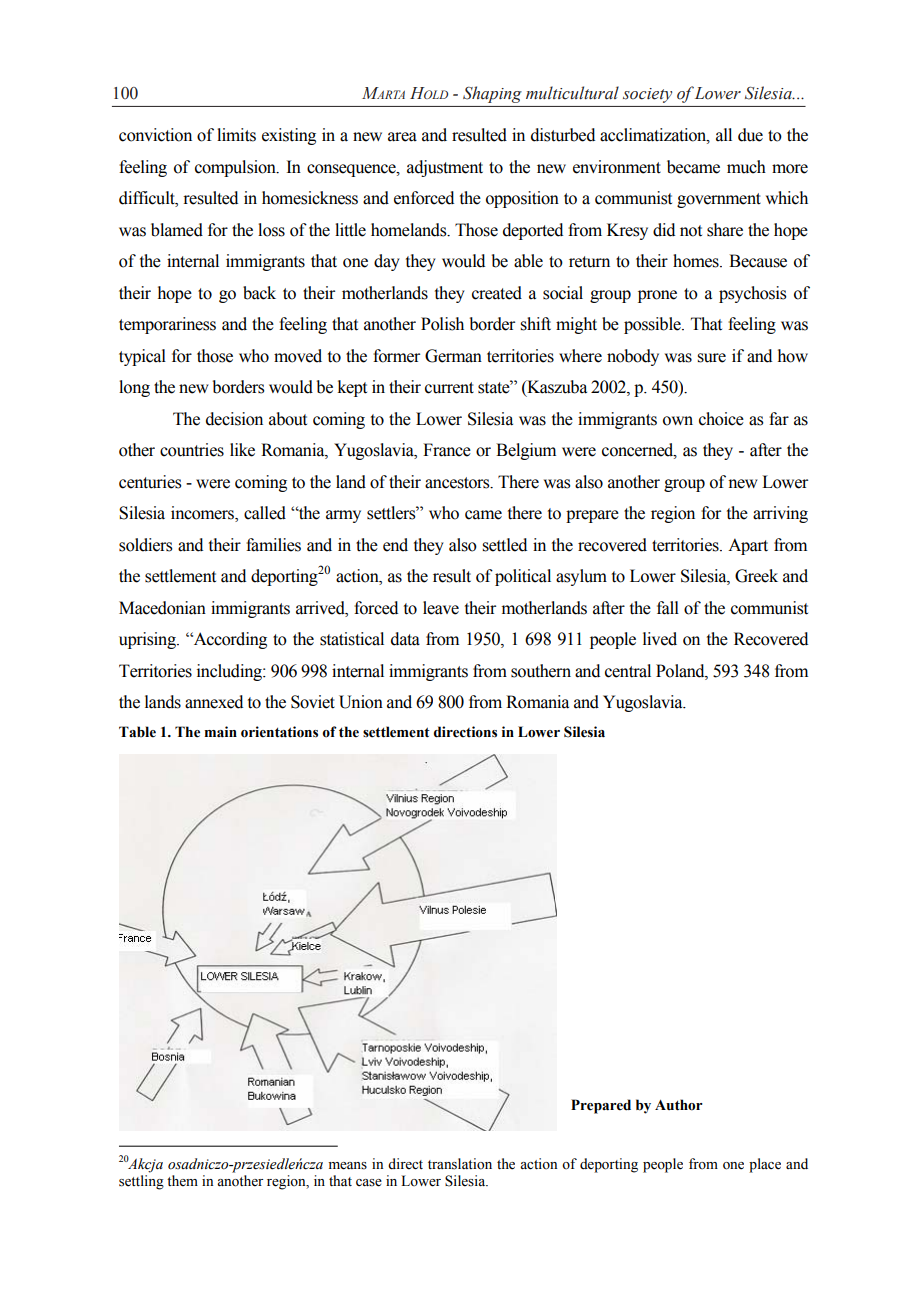 The width and height of the screenshot is (923, 1316). I want to click on including, so click(230, 672).
